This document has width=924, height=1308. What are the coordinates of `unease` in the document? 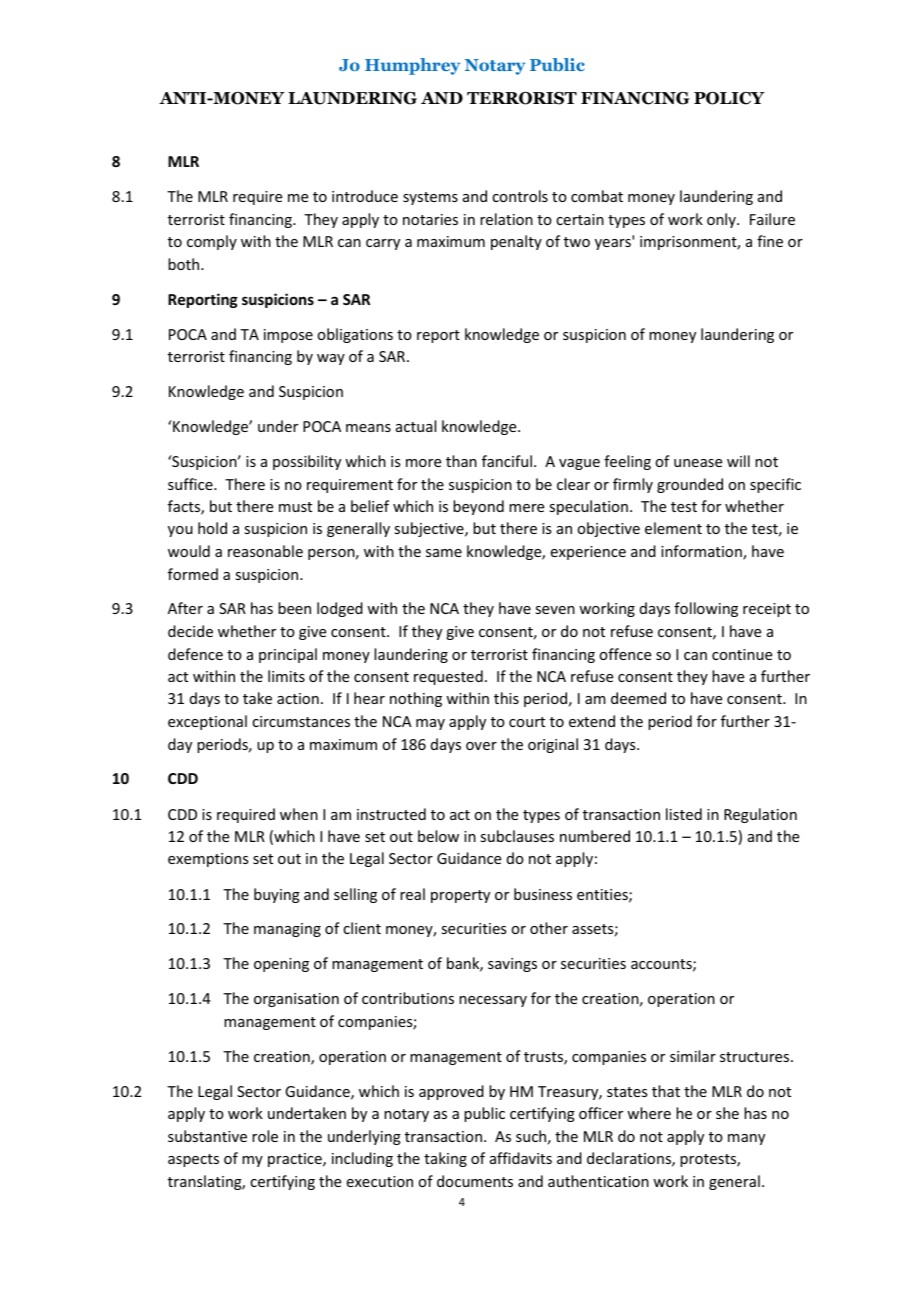 It's located at (698, 463).
